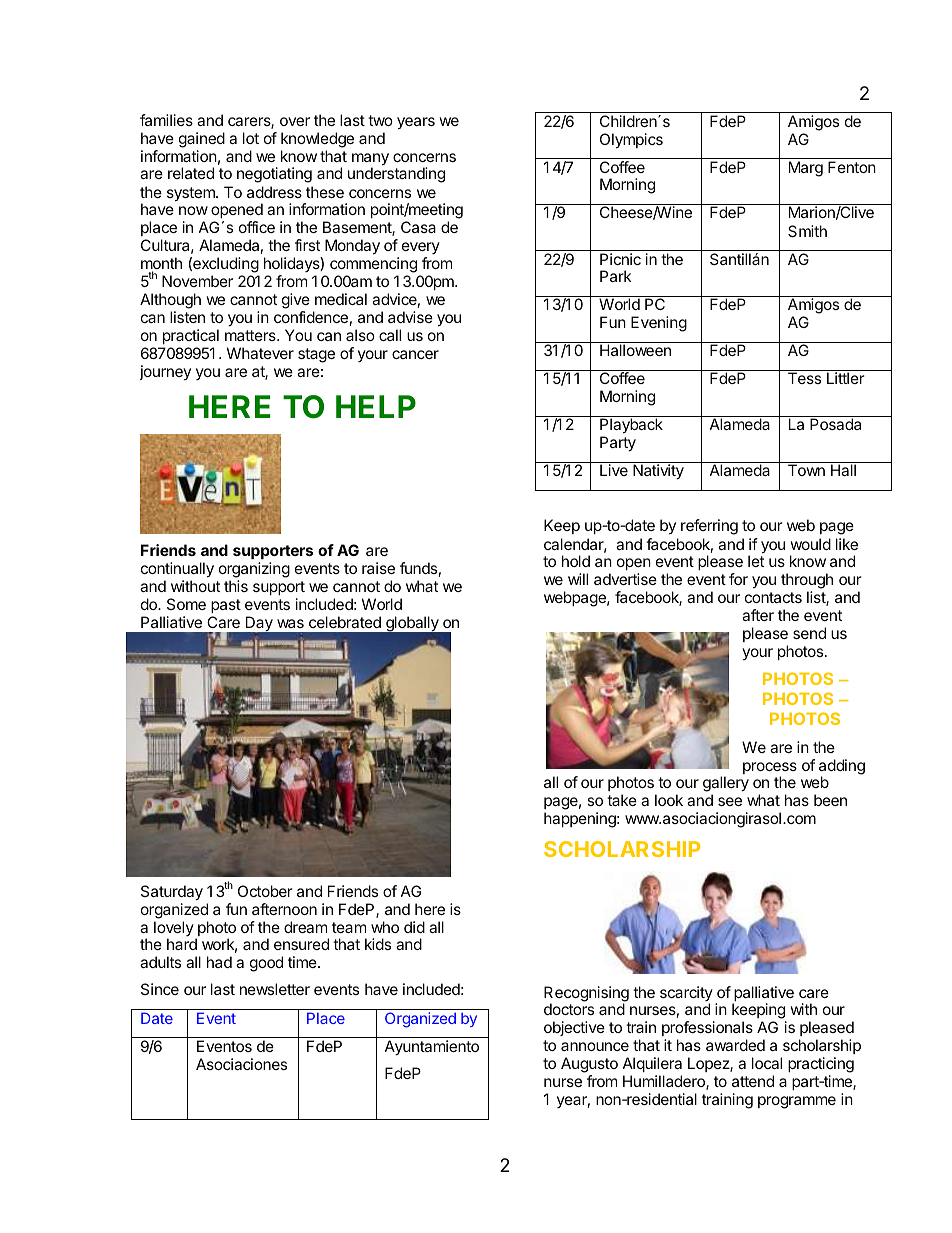 This page has width=952, height=1233. What do you see at coordinates (806, 169) in the page?
I see `Marg` at bounding box center [806, 169].
